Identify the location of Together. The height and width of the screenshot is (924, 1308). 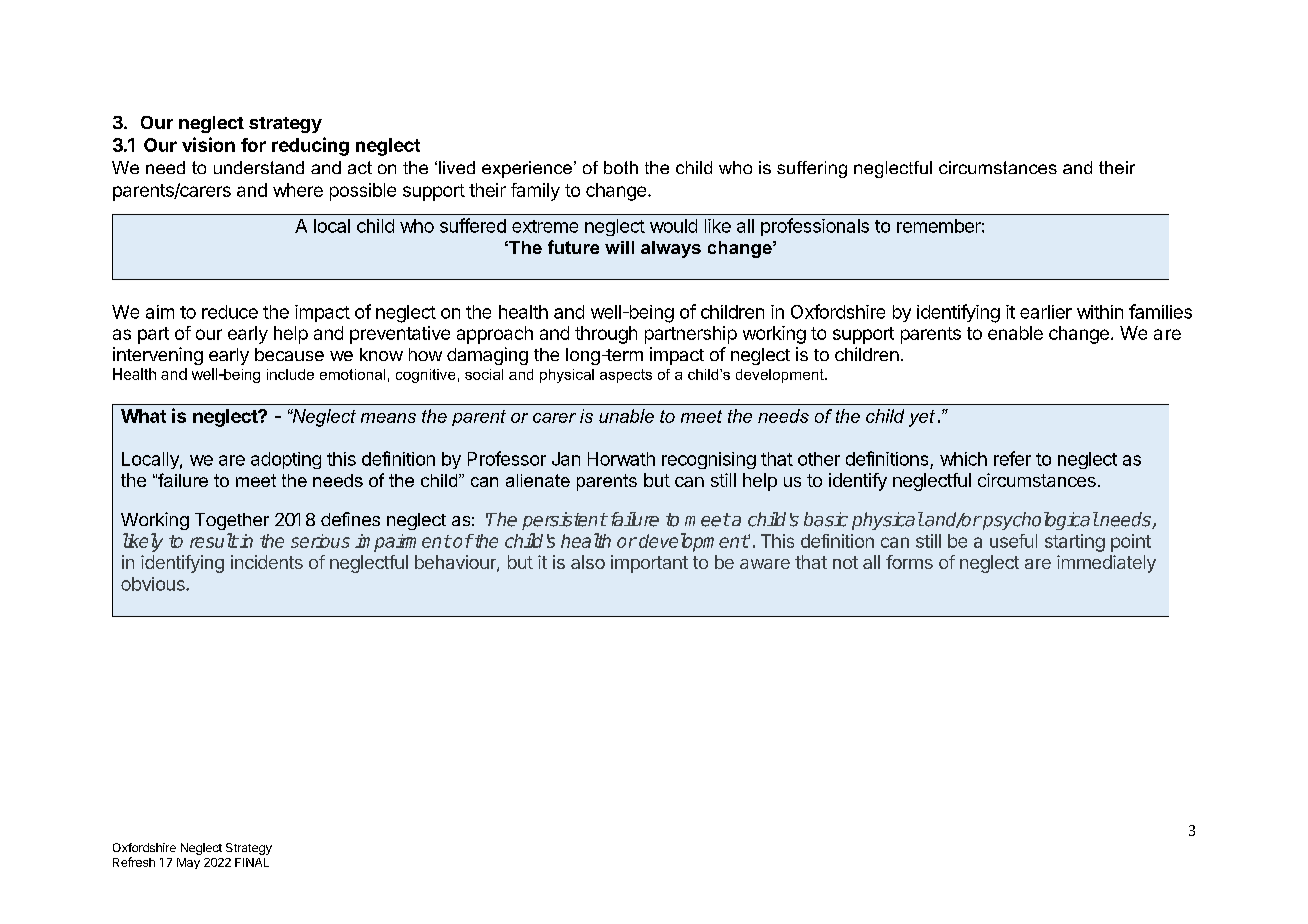
(232, 521).
